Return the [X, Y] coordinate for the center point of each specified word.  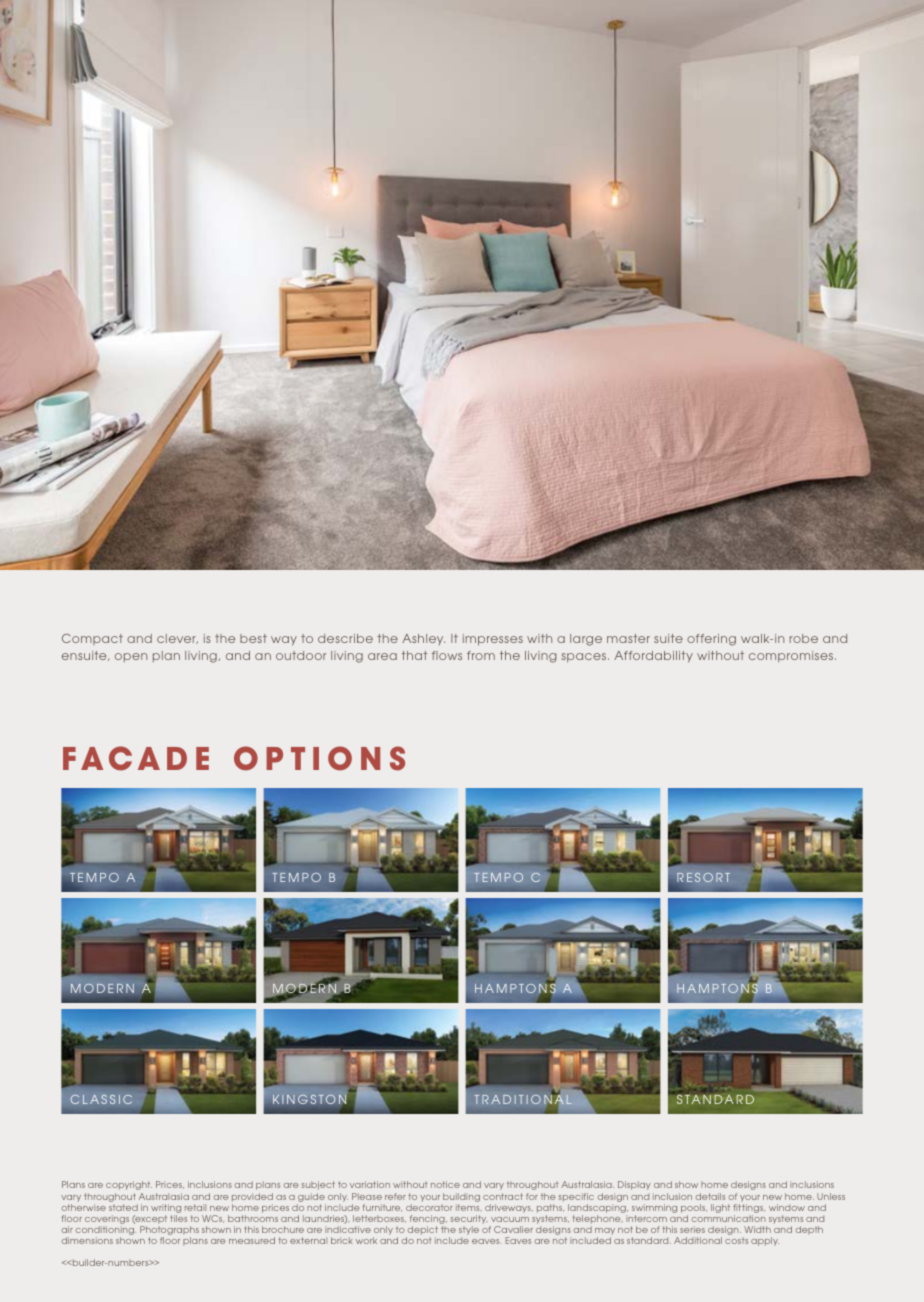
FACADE [136, 758]
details [710, 1196]
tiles [178, 1218]
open [131, 657]
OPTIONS [319, 758]
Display [634, 1185]
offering [711, 640]
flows [447, 655]
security [469, 1221]
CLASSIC [101, 1099]
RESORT [703, 877]
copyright [129, 1185]
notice [445, 1184]
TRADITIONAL [523, 1098]
